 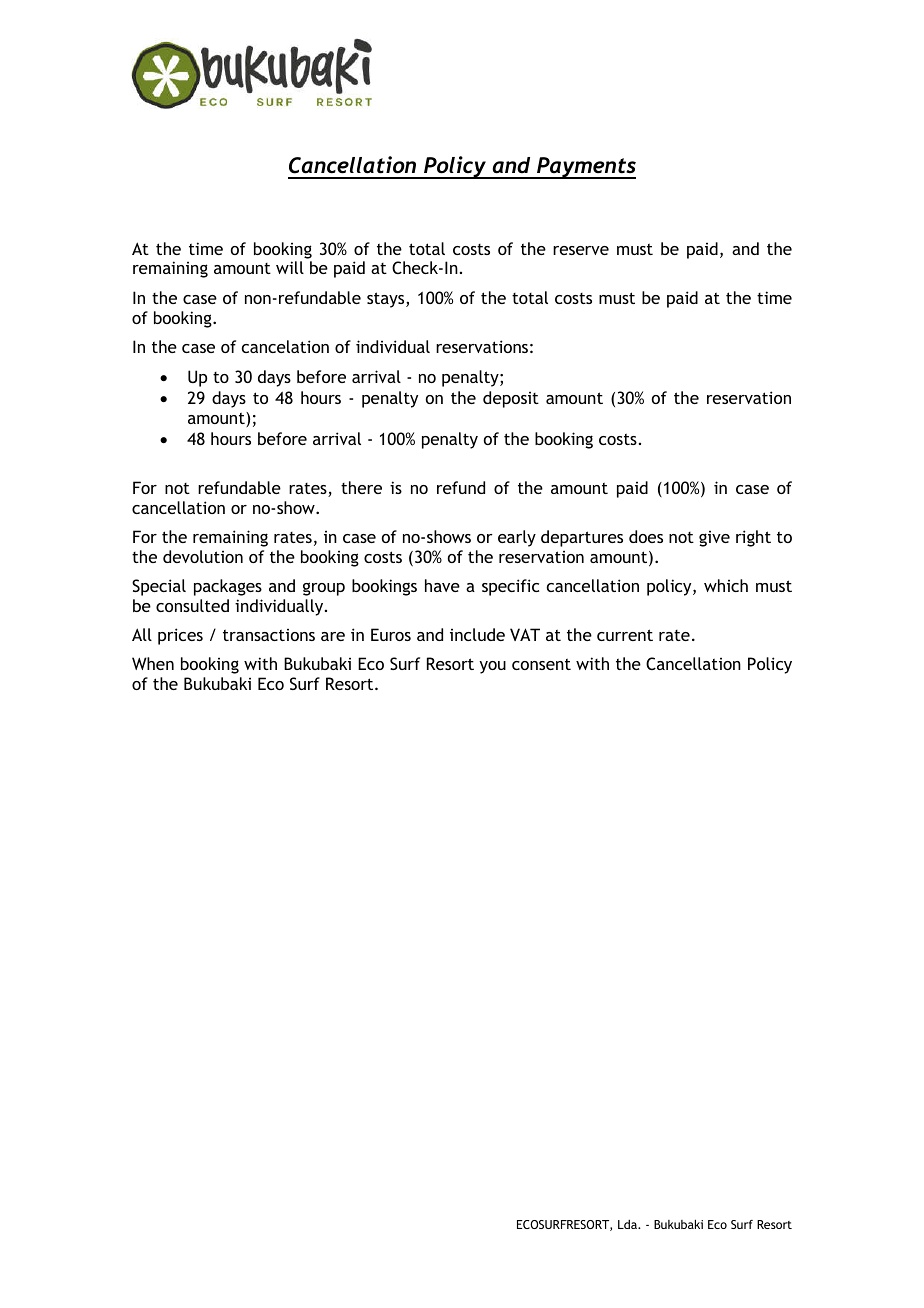 What do you see at coordinates (180, 636) in the page?
I see `prices` at bounding box center [180, 636].
